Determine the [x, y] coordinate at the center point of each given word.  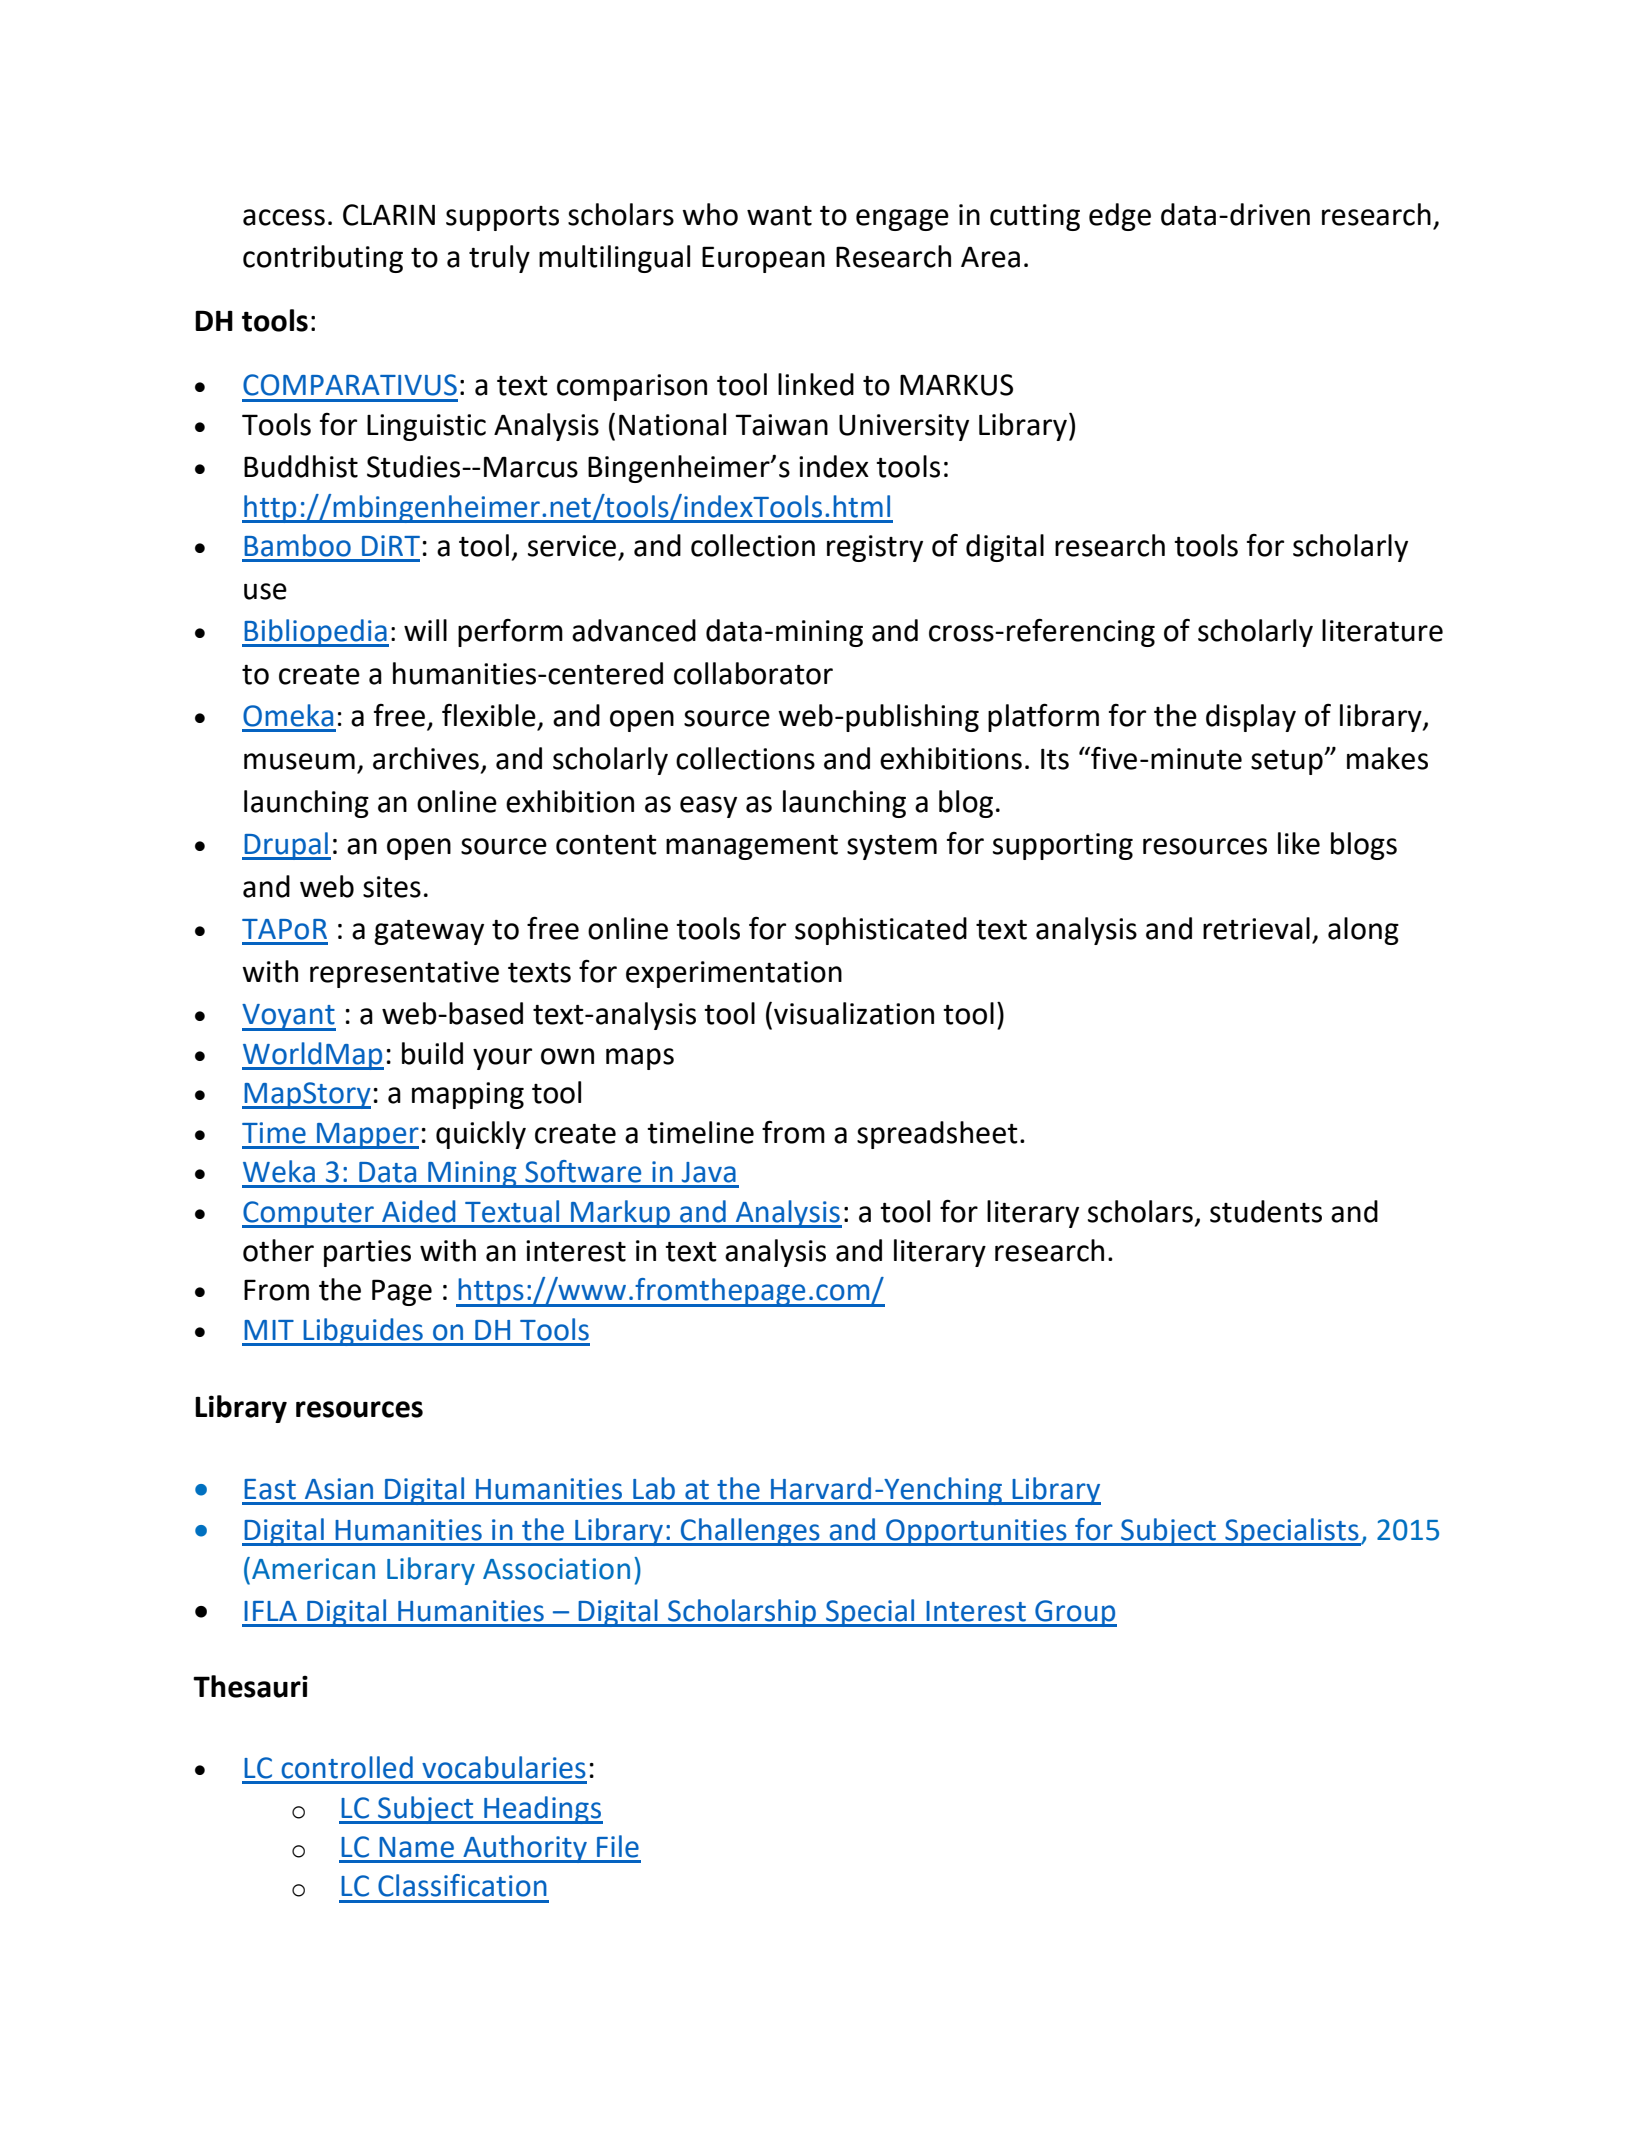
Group [1075, 1613]
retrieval [1256, 928]
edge [1120, 217]
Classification [462, 1885]
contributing [323, 259]
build [432, 1053]
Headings [542, 1810]
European [763, 259]
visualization [854, 1013]
